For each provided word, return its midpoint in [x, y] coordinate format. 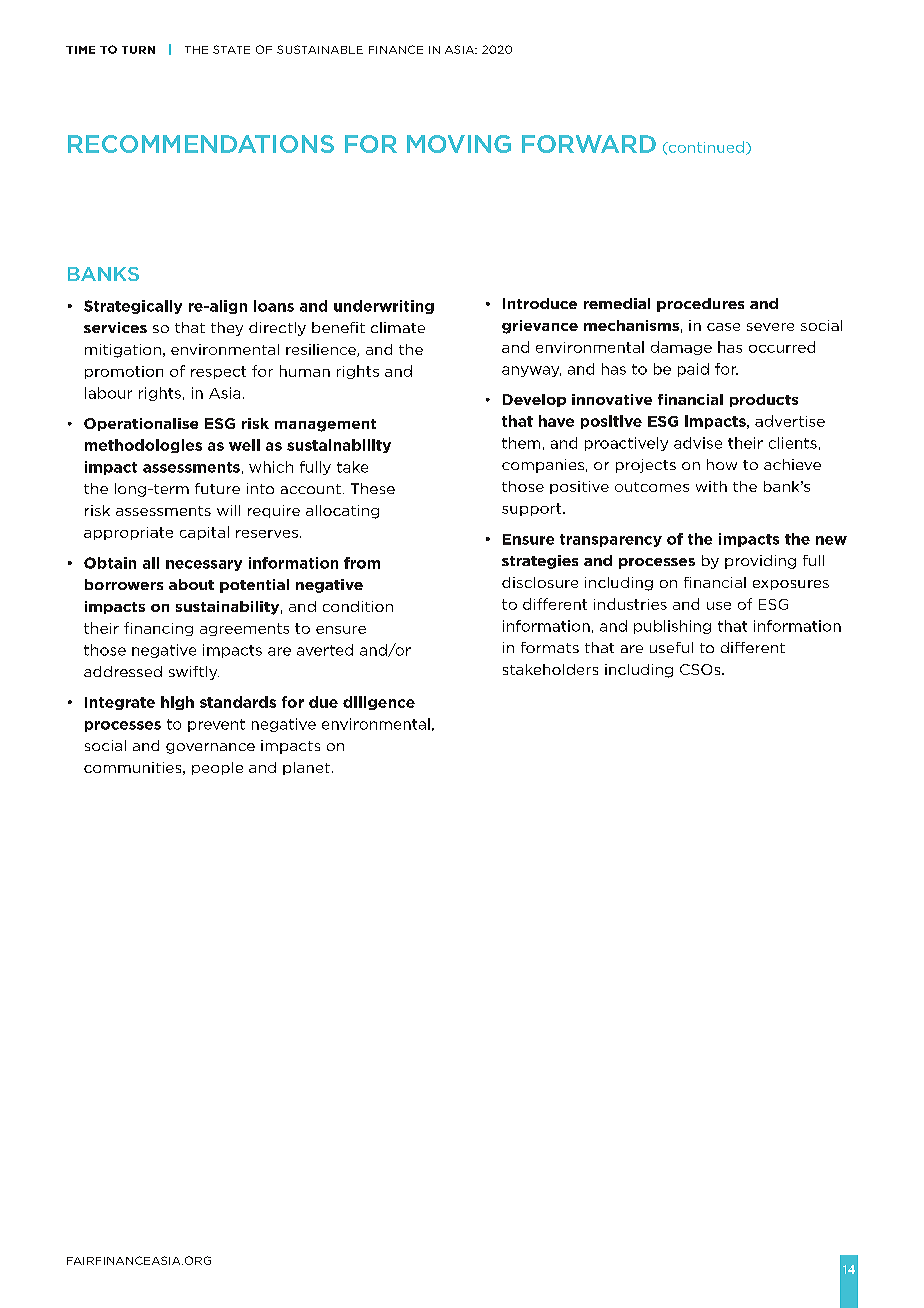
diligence [379, 703]
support [533, 509]
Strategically [133, 307]
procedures [700, 305]
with [711, 486]
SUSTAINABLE [320, 49]
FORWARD [589, 144]
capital [204, 533]
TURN [138, 50]
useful [671, 647]
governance [210, 748]
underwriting [384, 307]
